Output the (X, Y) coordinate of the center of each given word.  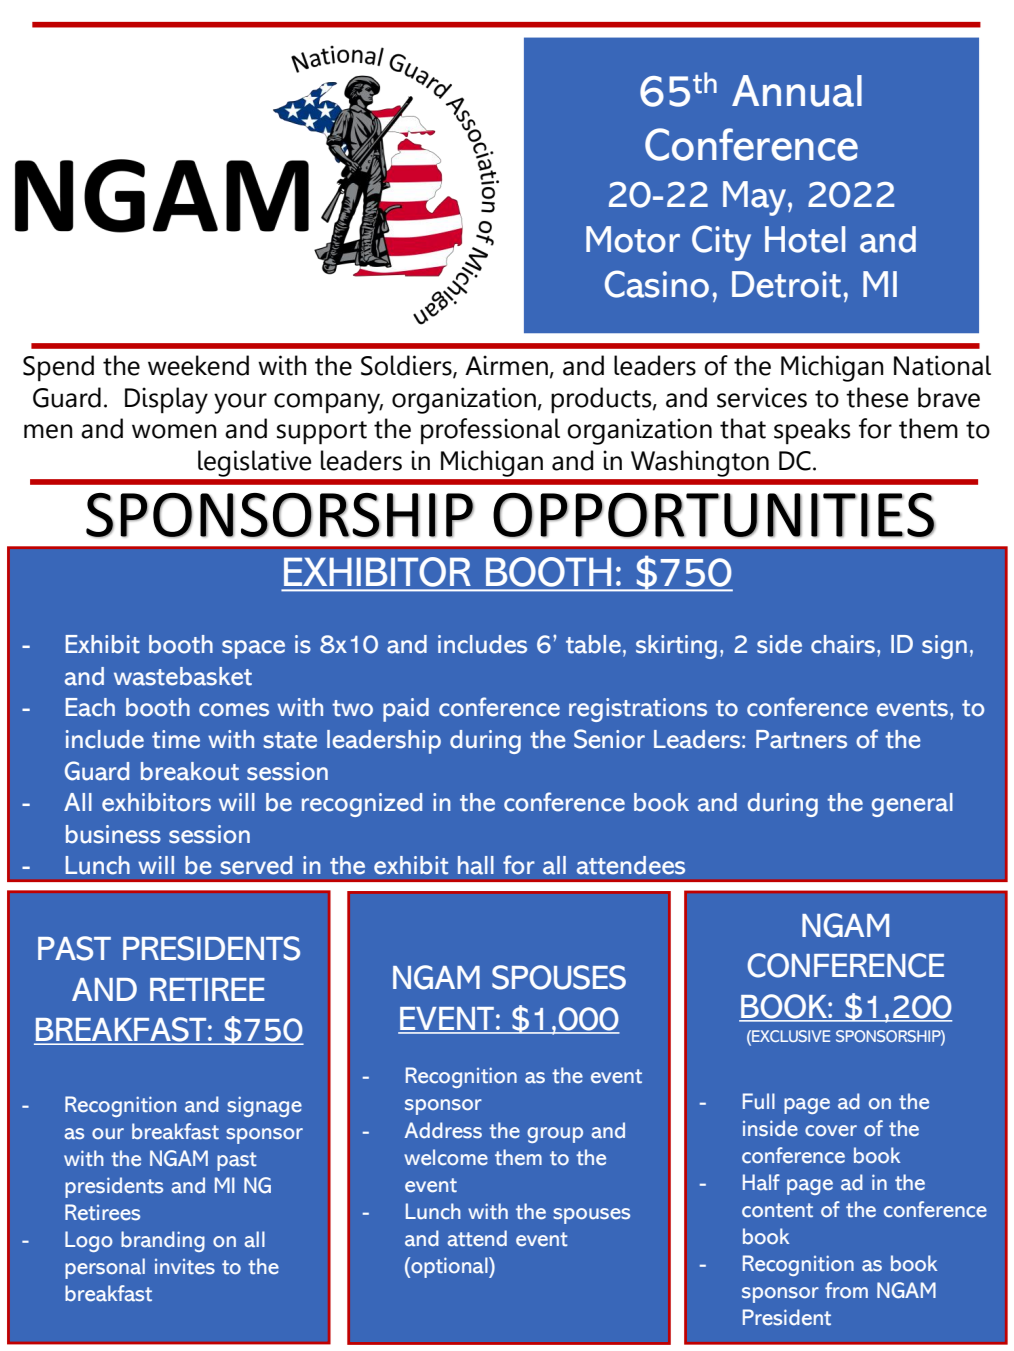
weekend (198, 365)
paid (406, 710)
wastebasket (183, 676)
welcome (446, 1157)
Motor (633, 239)
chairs (844, 644)
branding (163, 1241)
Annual (797, 91)
